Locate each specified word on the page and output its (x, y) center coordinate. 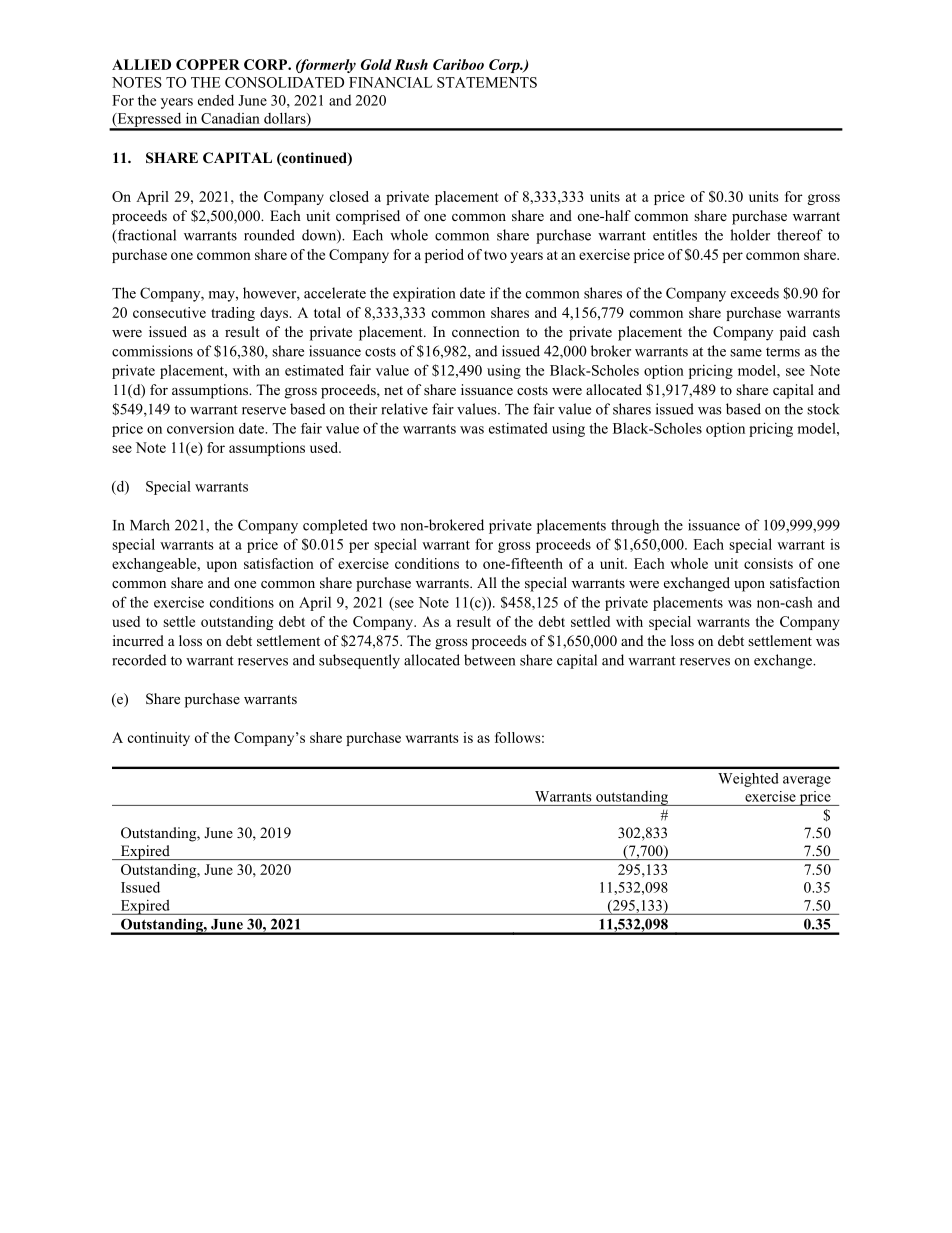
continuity (159, 739)
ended (216, 100)
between (489, 660)
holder (750, 235)
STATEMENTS (487, 82)
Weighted (748, 780)
